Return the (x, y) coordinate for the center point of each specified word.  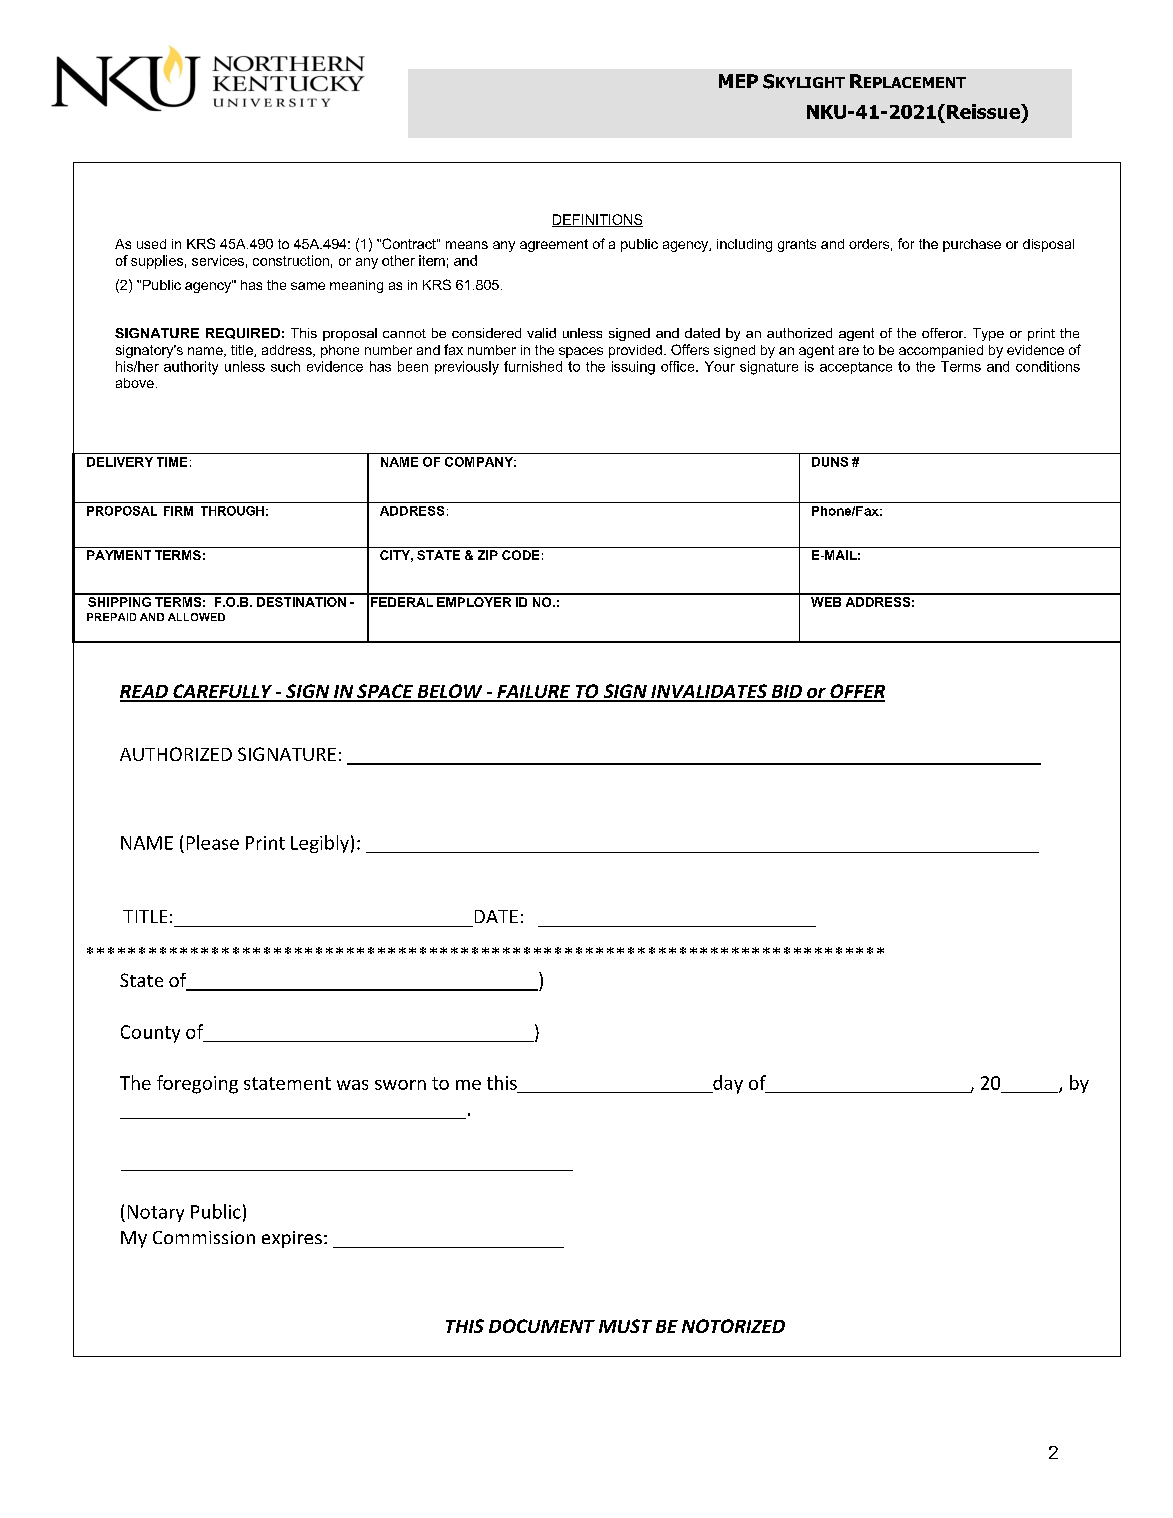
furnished (533, 366)
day (727, 1084)
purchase (972, 245)
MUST (625, 1326)
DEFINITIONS (597, 220)
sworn (400, 1085)
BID (786, 693)
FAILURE (534, 693)
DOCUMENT (542, 1326)
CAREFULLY (223, 692)
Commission (204, 1237)
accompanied (941, 351)
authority (191, 368)
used (151, 244)
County (150, 1034)
